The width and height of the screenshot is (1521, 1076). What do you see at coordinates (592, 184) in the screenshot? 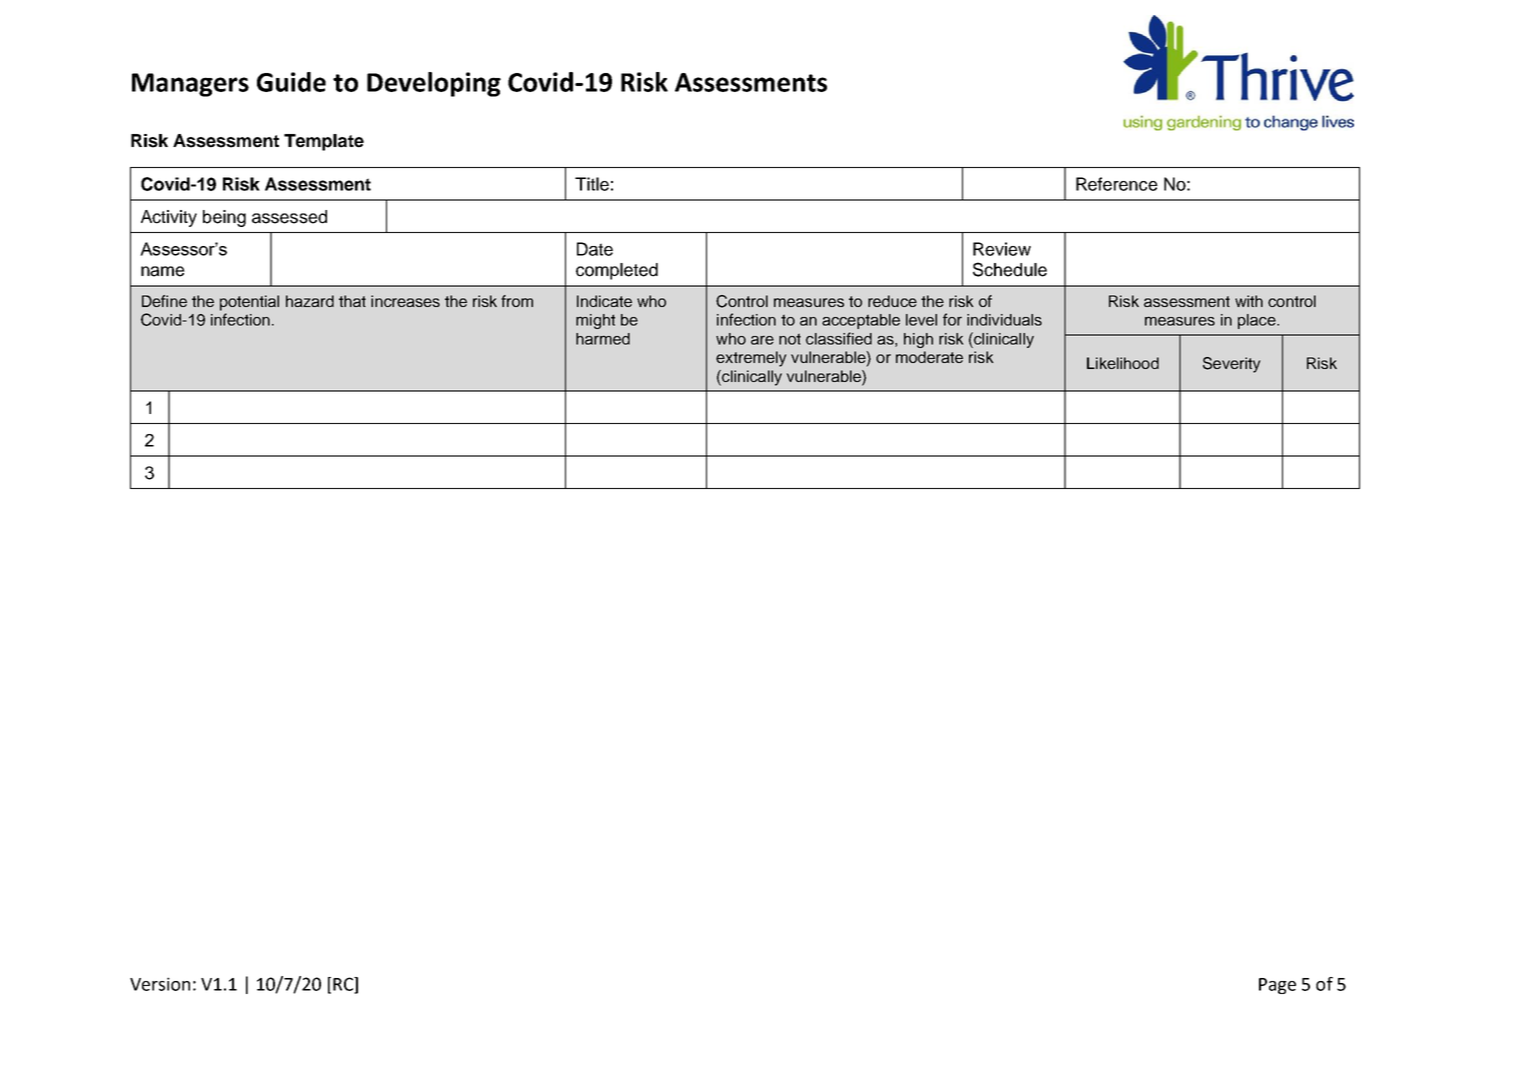
I see `Title` at bounding box center [592, 184].
